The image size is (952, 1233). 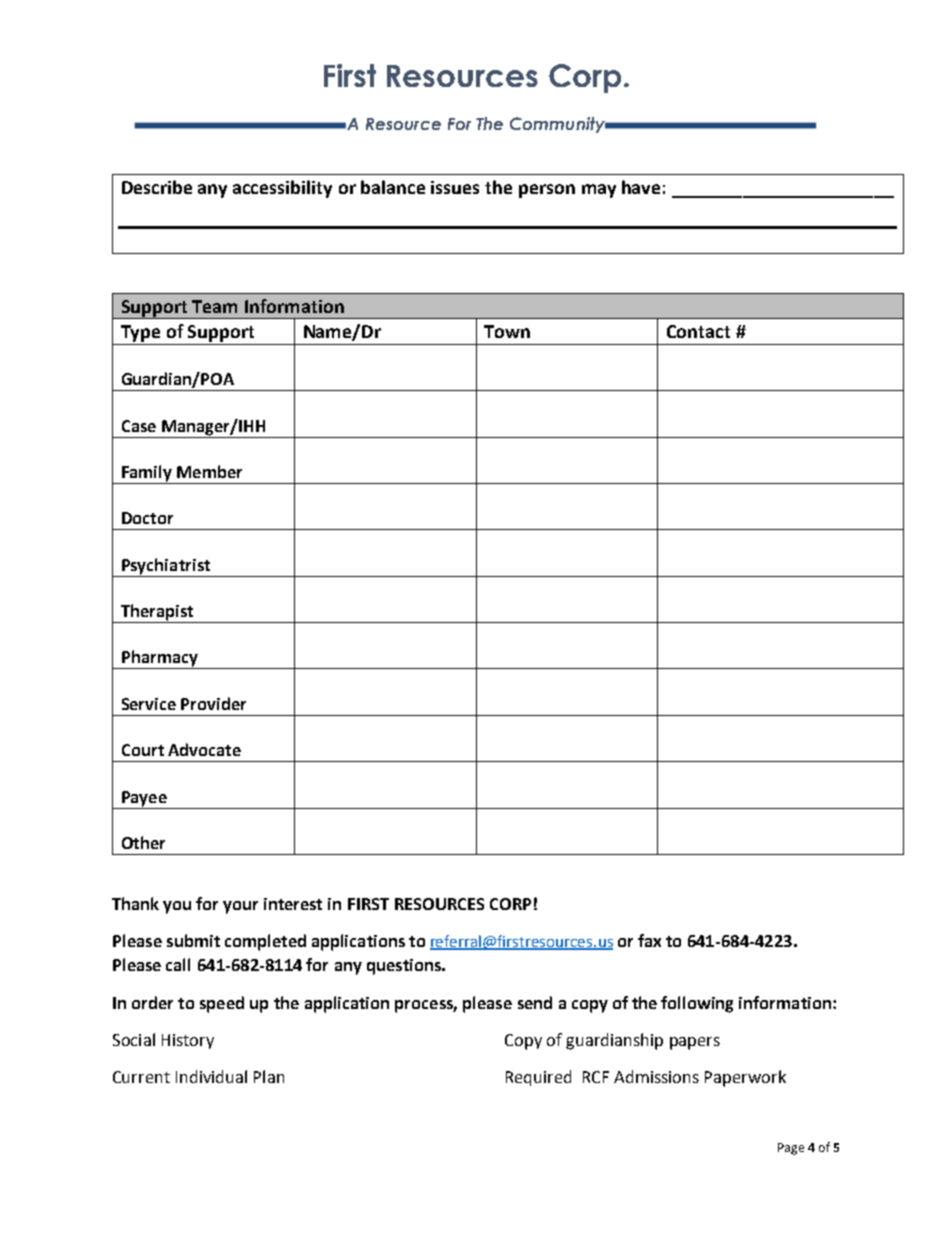 I want to click on have, so click(x=641, y=187).
